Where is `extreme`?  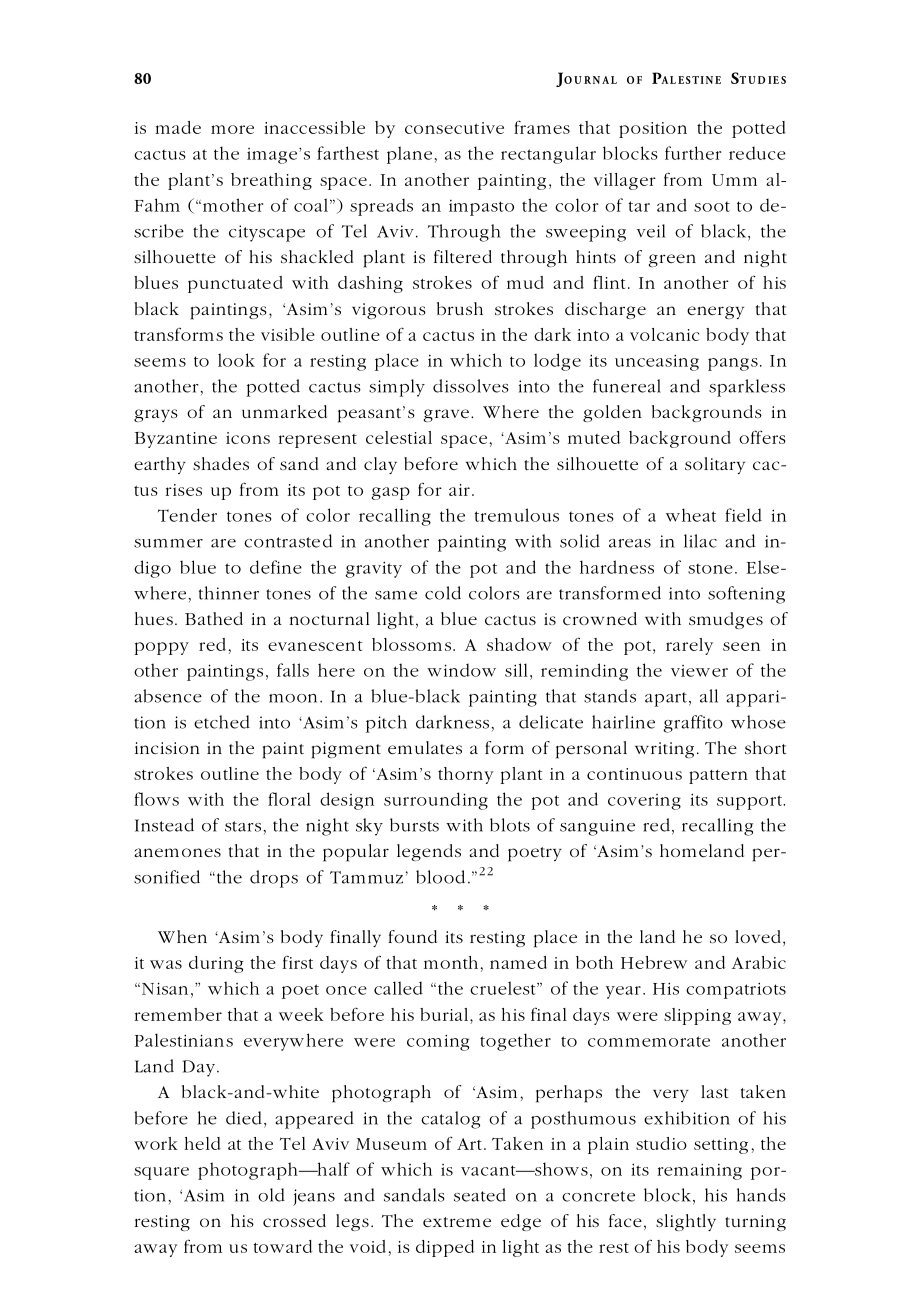
extreme is located at coordinates (457, 1222).
